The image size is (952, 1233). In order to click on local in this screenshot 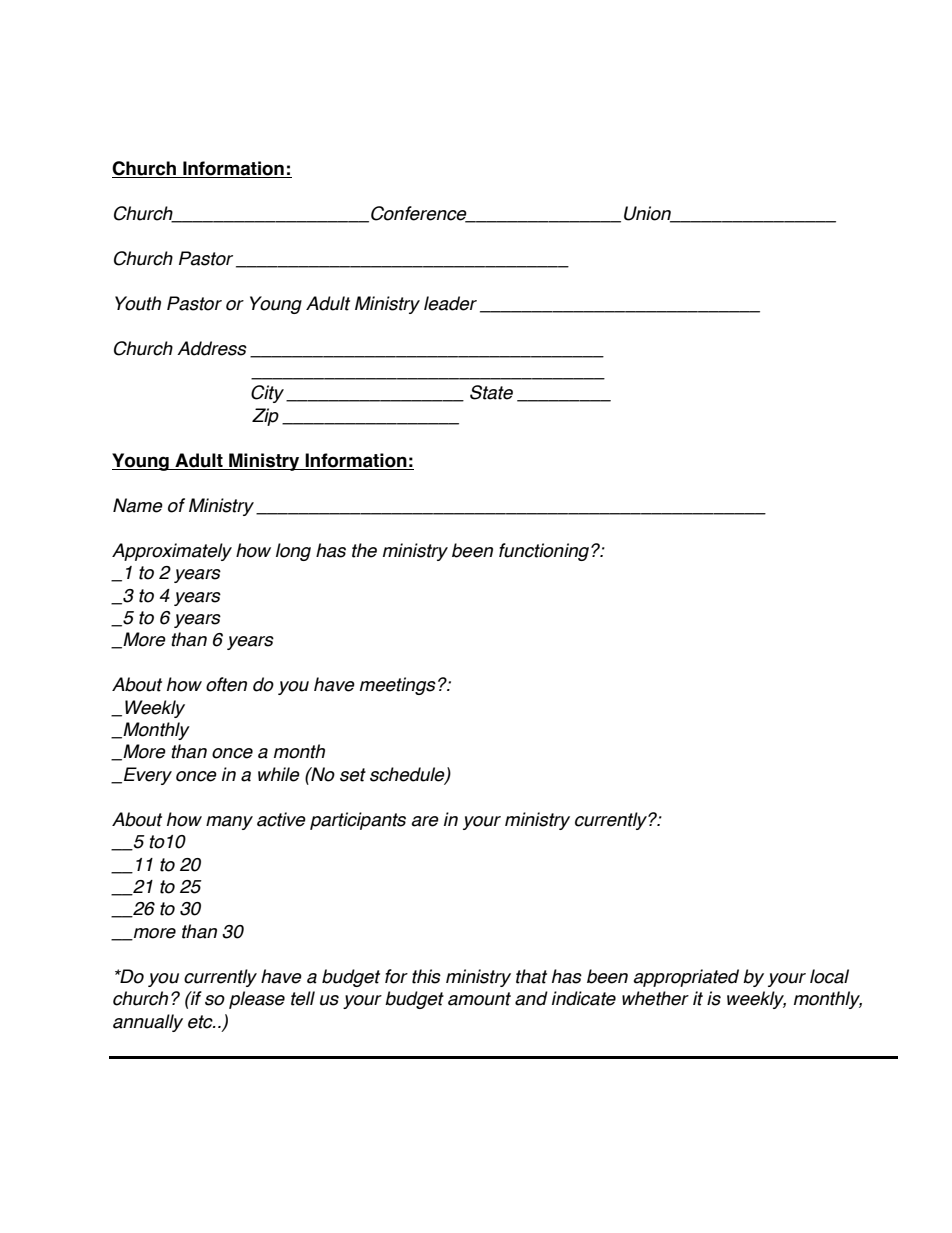, I will do `click(829, 976)`.
